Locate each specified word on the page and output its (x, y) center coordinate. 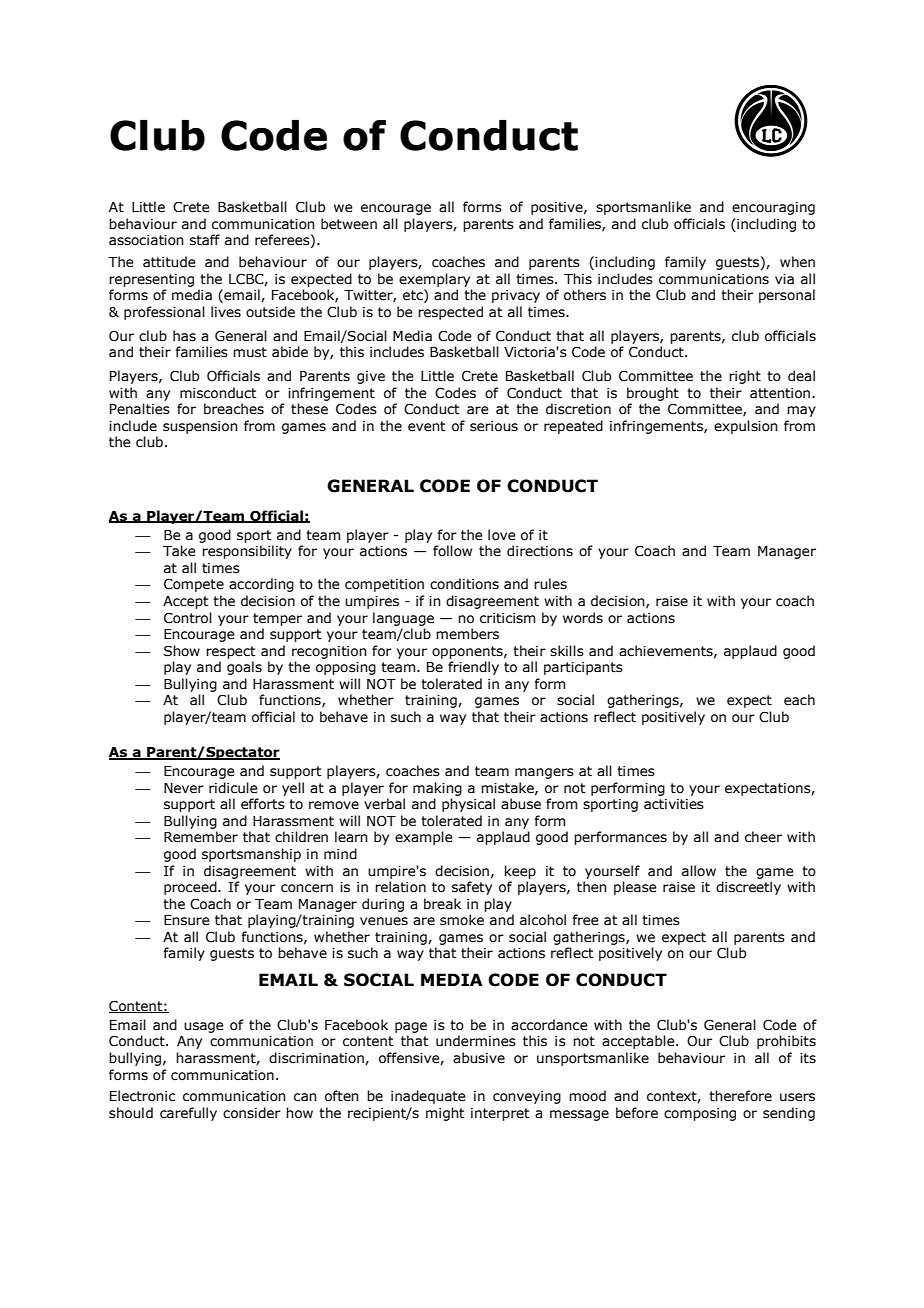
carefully (188, 1114)
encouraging (773, 208)
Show (182, 651)
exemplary (434, 280)
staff (205, 240)
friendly (473, 668)
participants (583, 668)
